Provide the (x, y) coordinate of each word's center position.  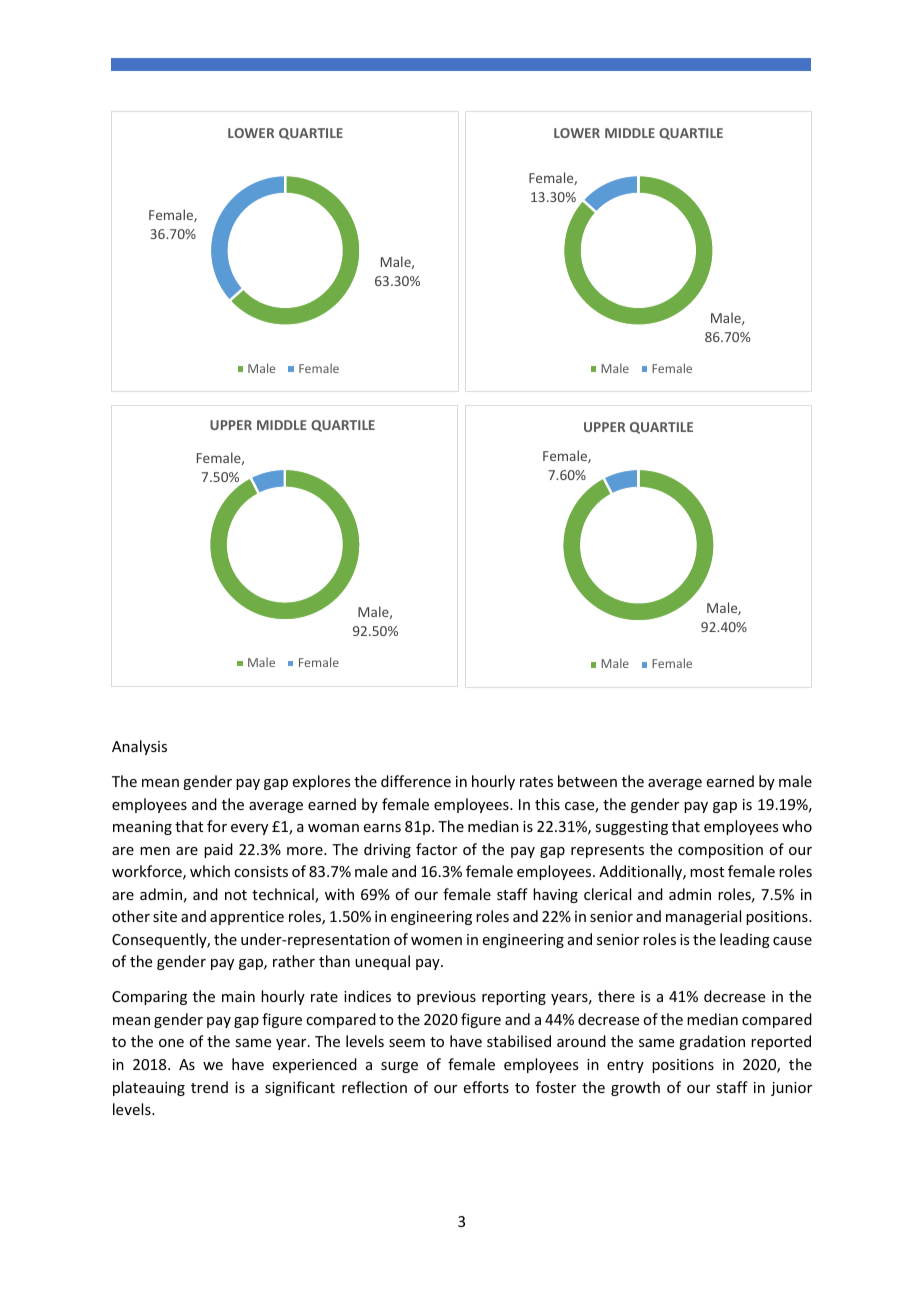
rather (294, 961)
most (707, 872)
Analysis (139, 747)
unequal (382, 962)
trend (209, 1087)
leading (745, 940)
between (587, 781)
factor (436, 849)
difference (416, 781)
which (210, 871)
